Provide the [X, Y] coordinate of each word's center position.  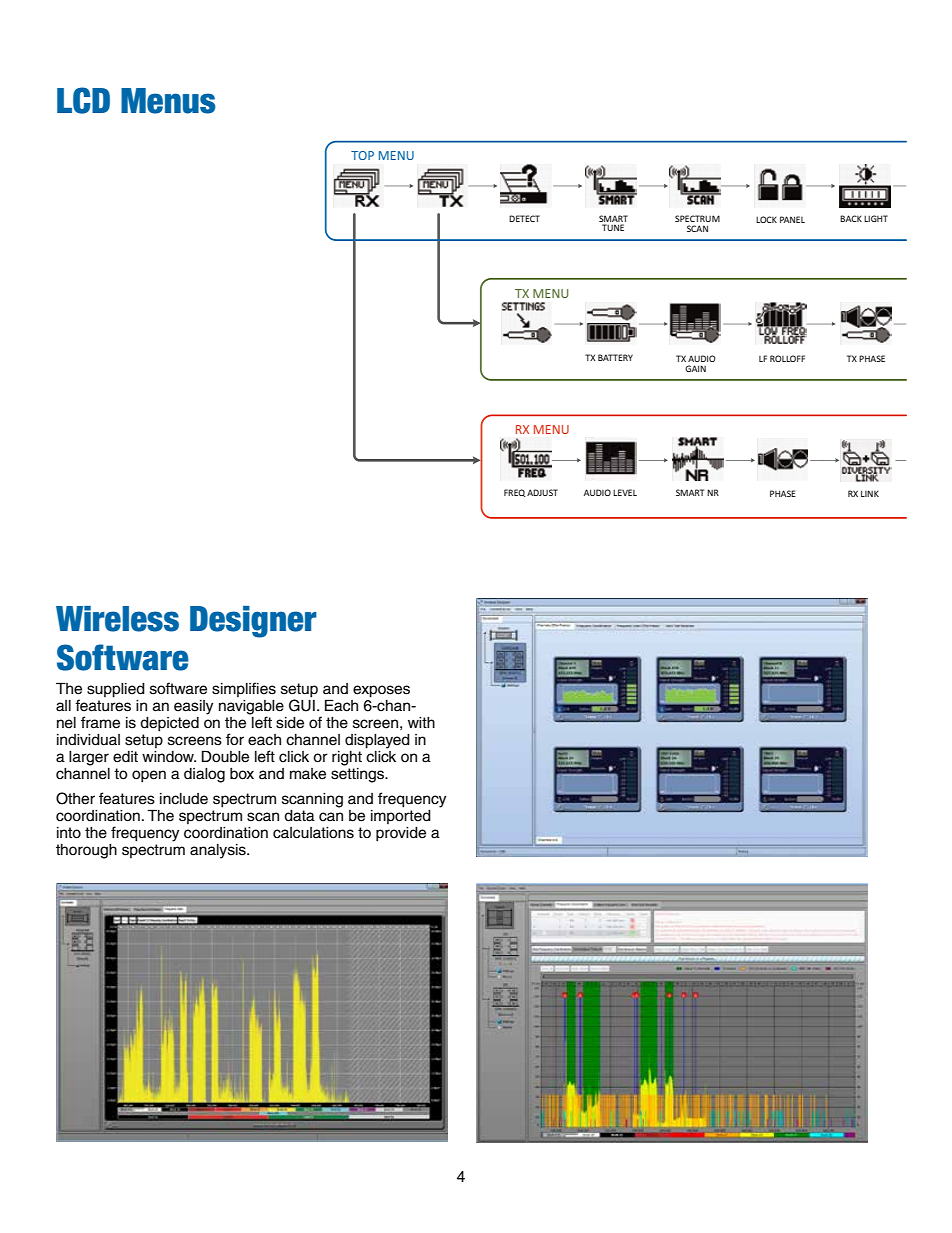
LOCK [766, 219]
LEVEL [625, 492]
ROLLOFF [787, 358]
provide [401, 834]
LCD [83, 100]
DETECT [524, 218]
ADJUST [542, 492]
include [184, 799]
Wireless [117, 619]
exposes [381, 691]
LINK [870, 493]
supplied [116, 690]
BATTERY [615, 357]
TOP [362, 155]
